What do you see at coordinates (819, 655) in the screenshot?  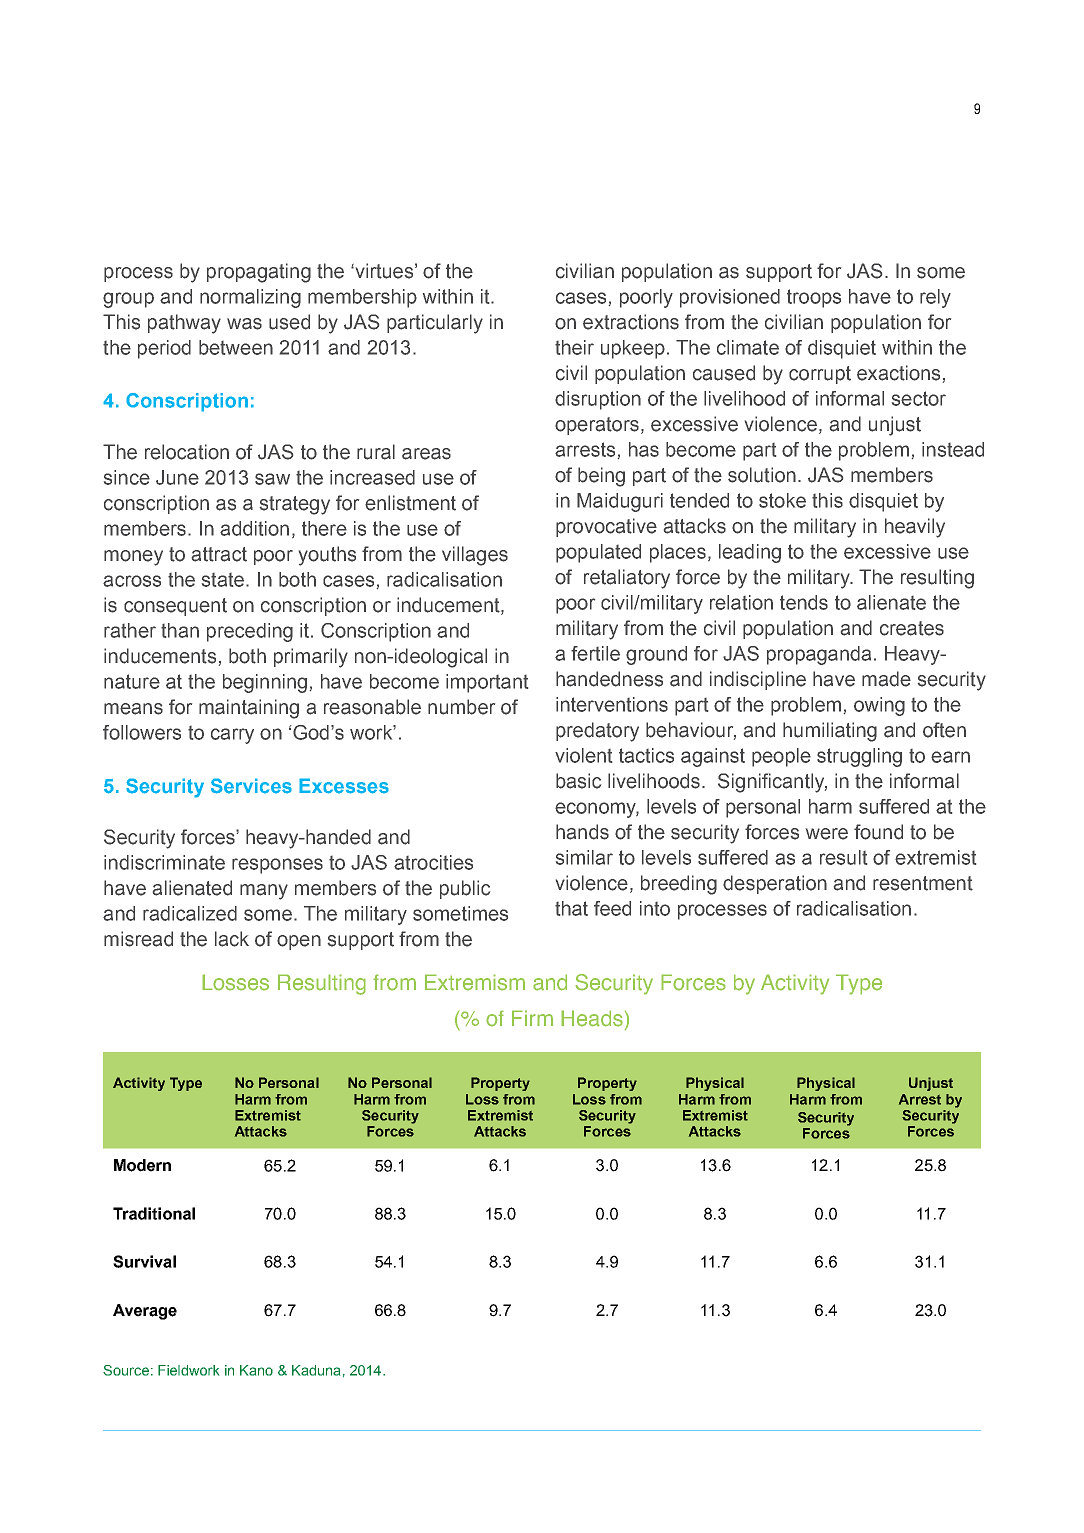 I see `propaganda` at bounding box center [819, 655].
